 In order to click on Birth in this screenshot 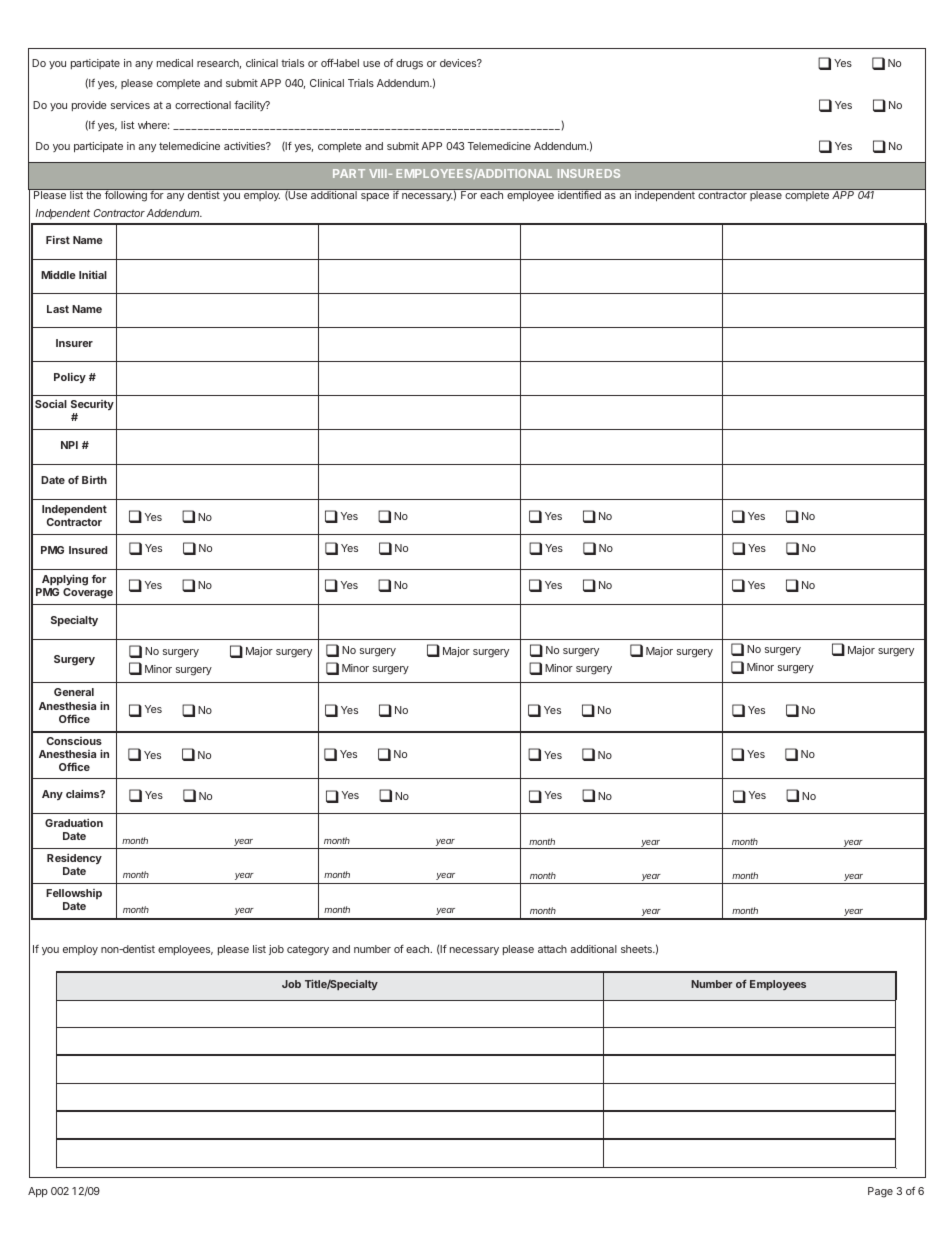, I will do `click(94, 480)`.
